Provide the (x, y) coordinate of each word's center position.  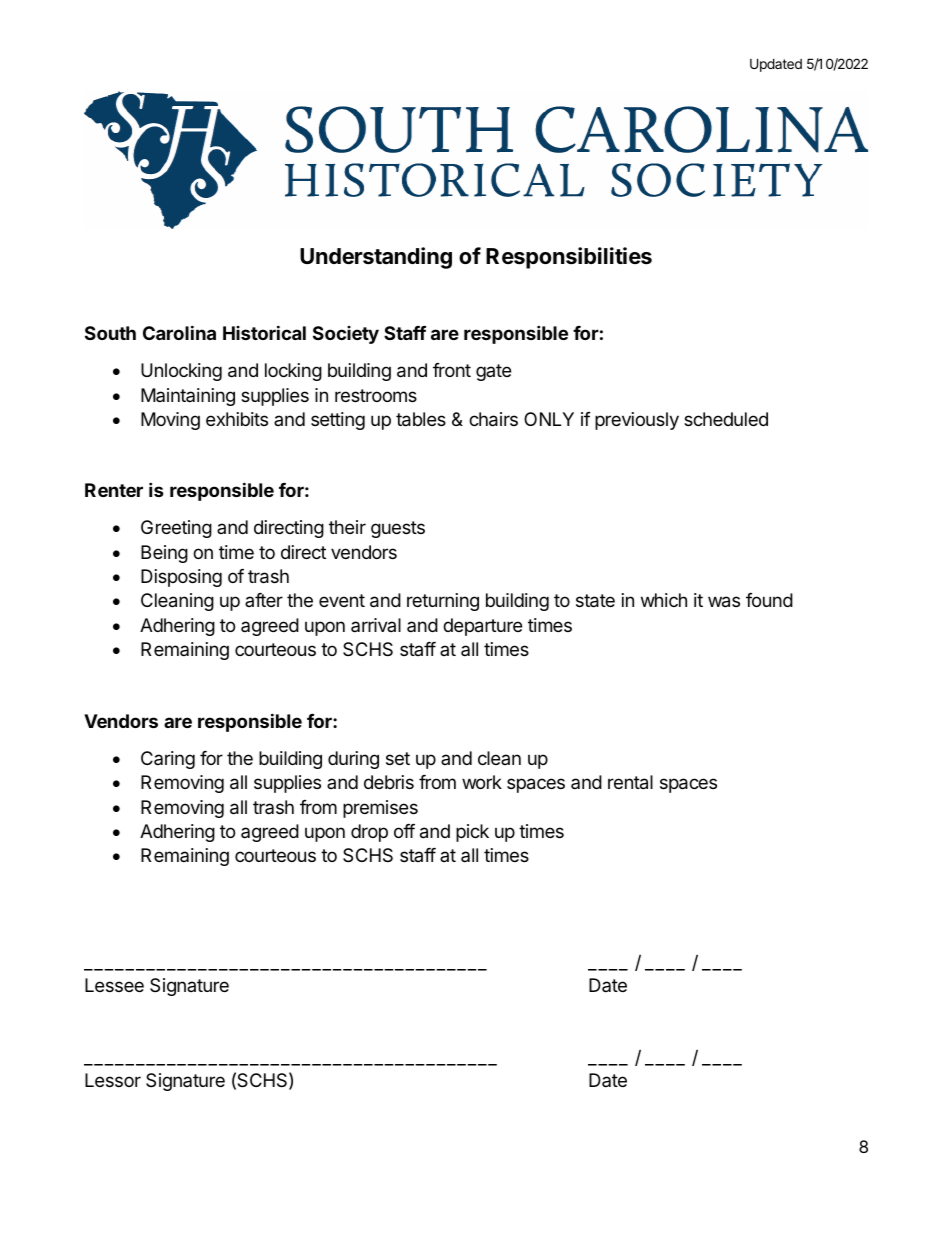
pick (472, 833)
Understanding (376, 258)
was (724, 602)
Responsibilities (569, 258)
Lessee (114, 985)
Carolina (179, 332)
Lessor (113, 1080)
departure (482, 627)
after (264, 600)
